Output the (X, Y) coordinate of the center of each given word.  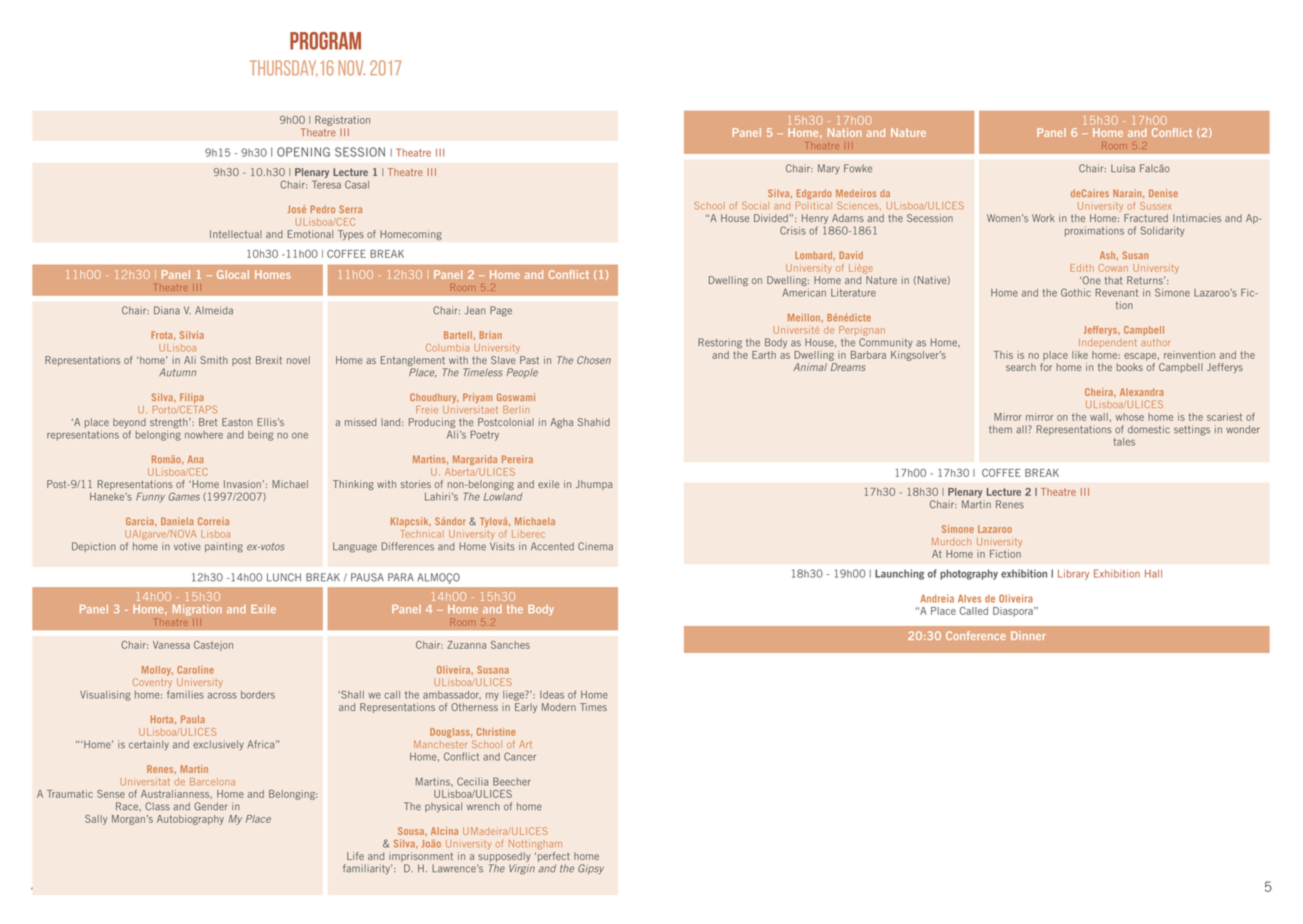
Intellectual (236, 234)
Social (755, 206)
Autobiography (190, 820)
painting (224, 547)
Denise (1163, 193)
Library (1073, 574)
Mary (829, 169)
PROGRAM (325, 41)
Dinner (1028, 635)
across (222, 695)
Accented (552, 546)
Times (593, 707)
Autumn (177, 372)
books (1130, 367)
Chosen (594, 360)
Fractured (1146, 218)
